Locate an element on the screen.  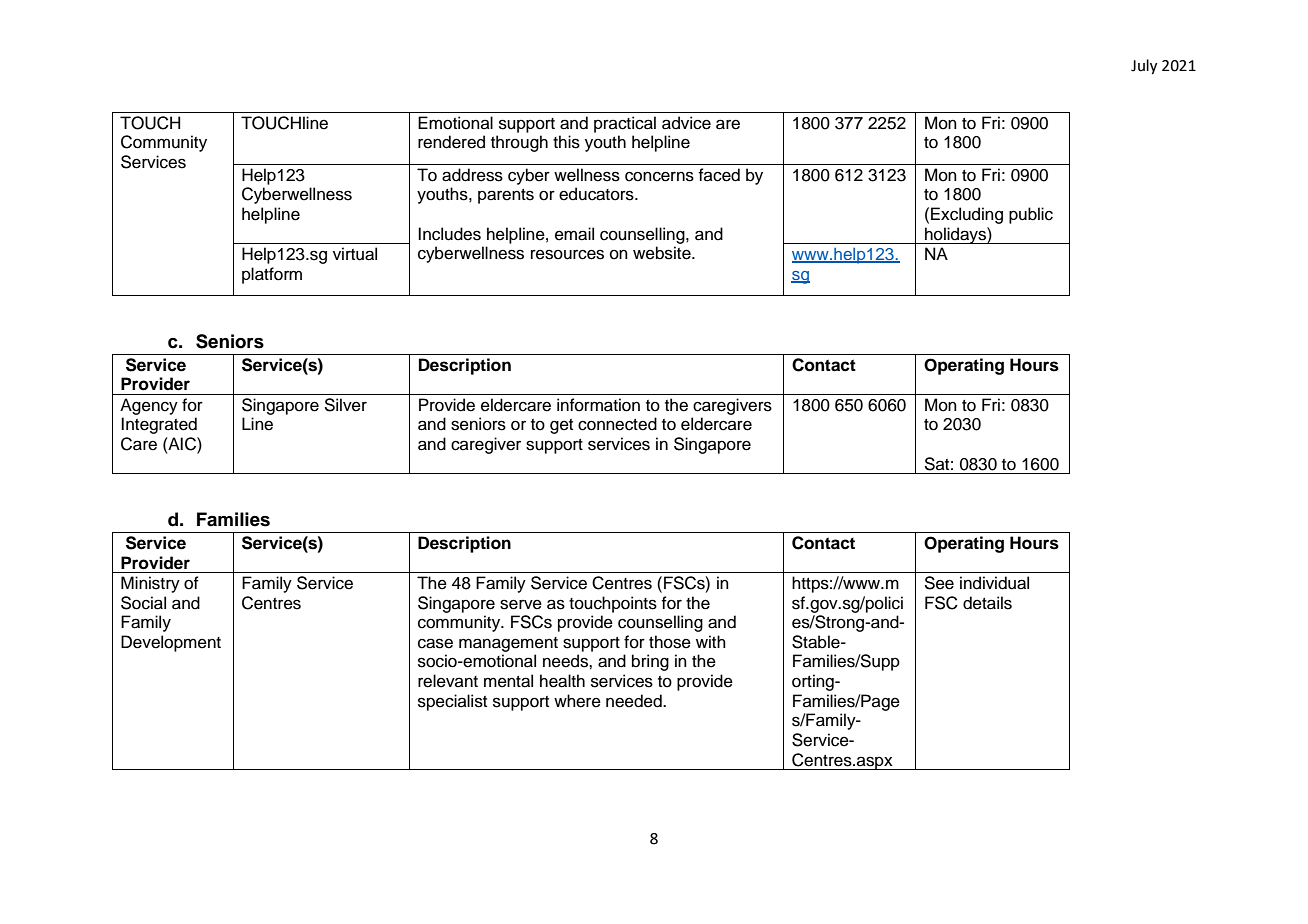
connected is located at coordinates (617, 424).
